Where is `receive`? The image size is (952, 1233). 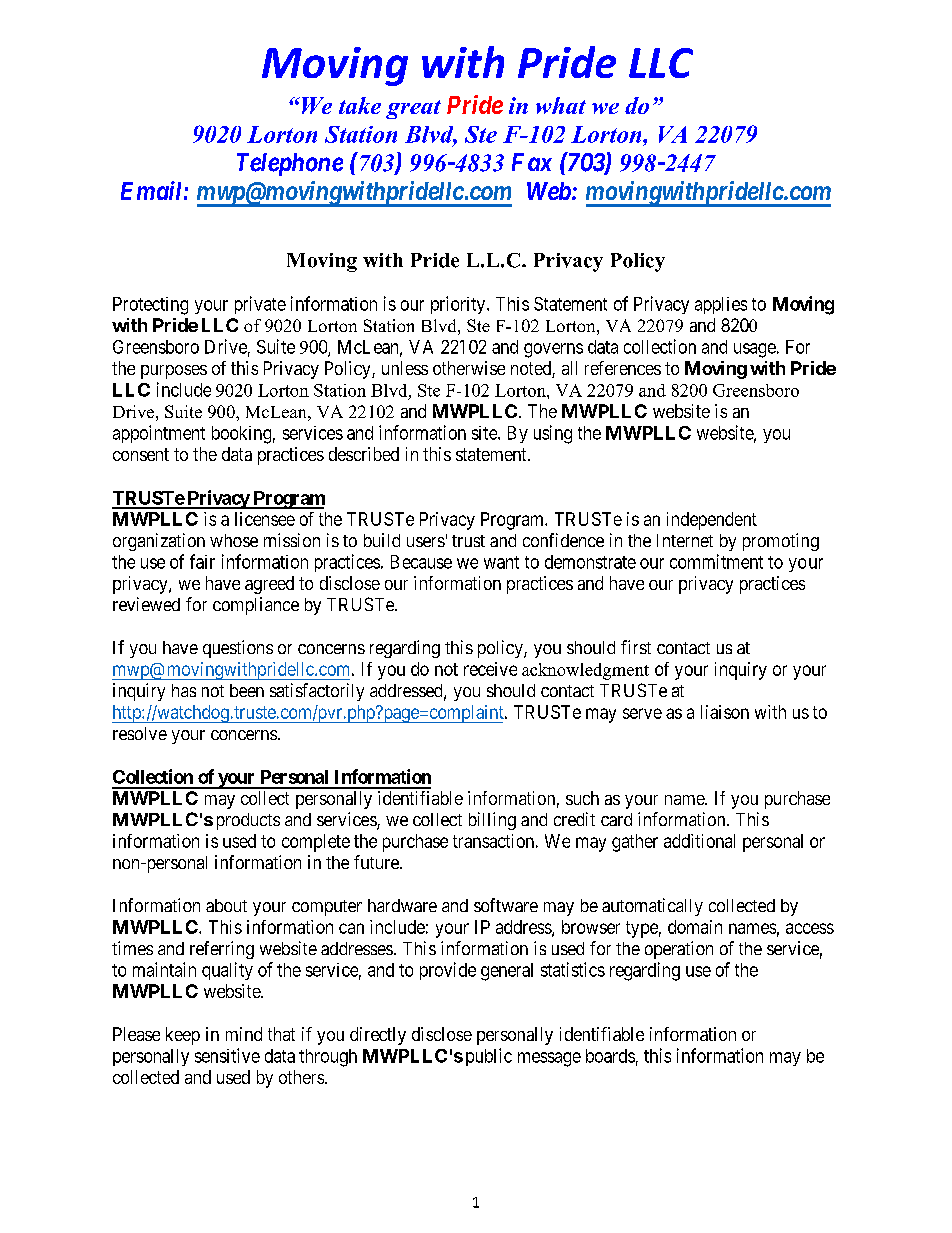
receive is located at coordinates (490, 669).
